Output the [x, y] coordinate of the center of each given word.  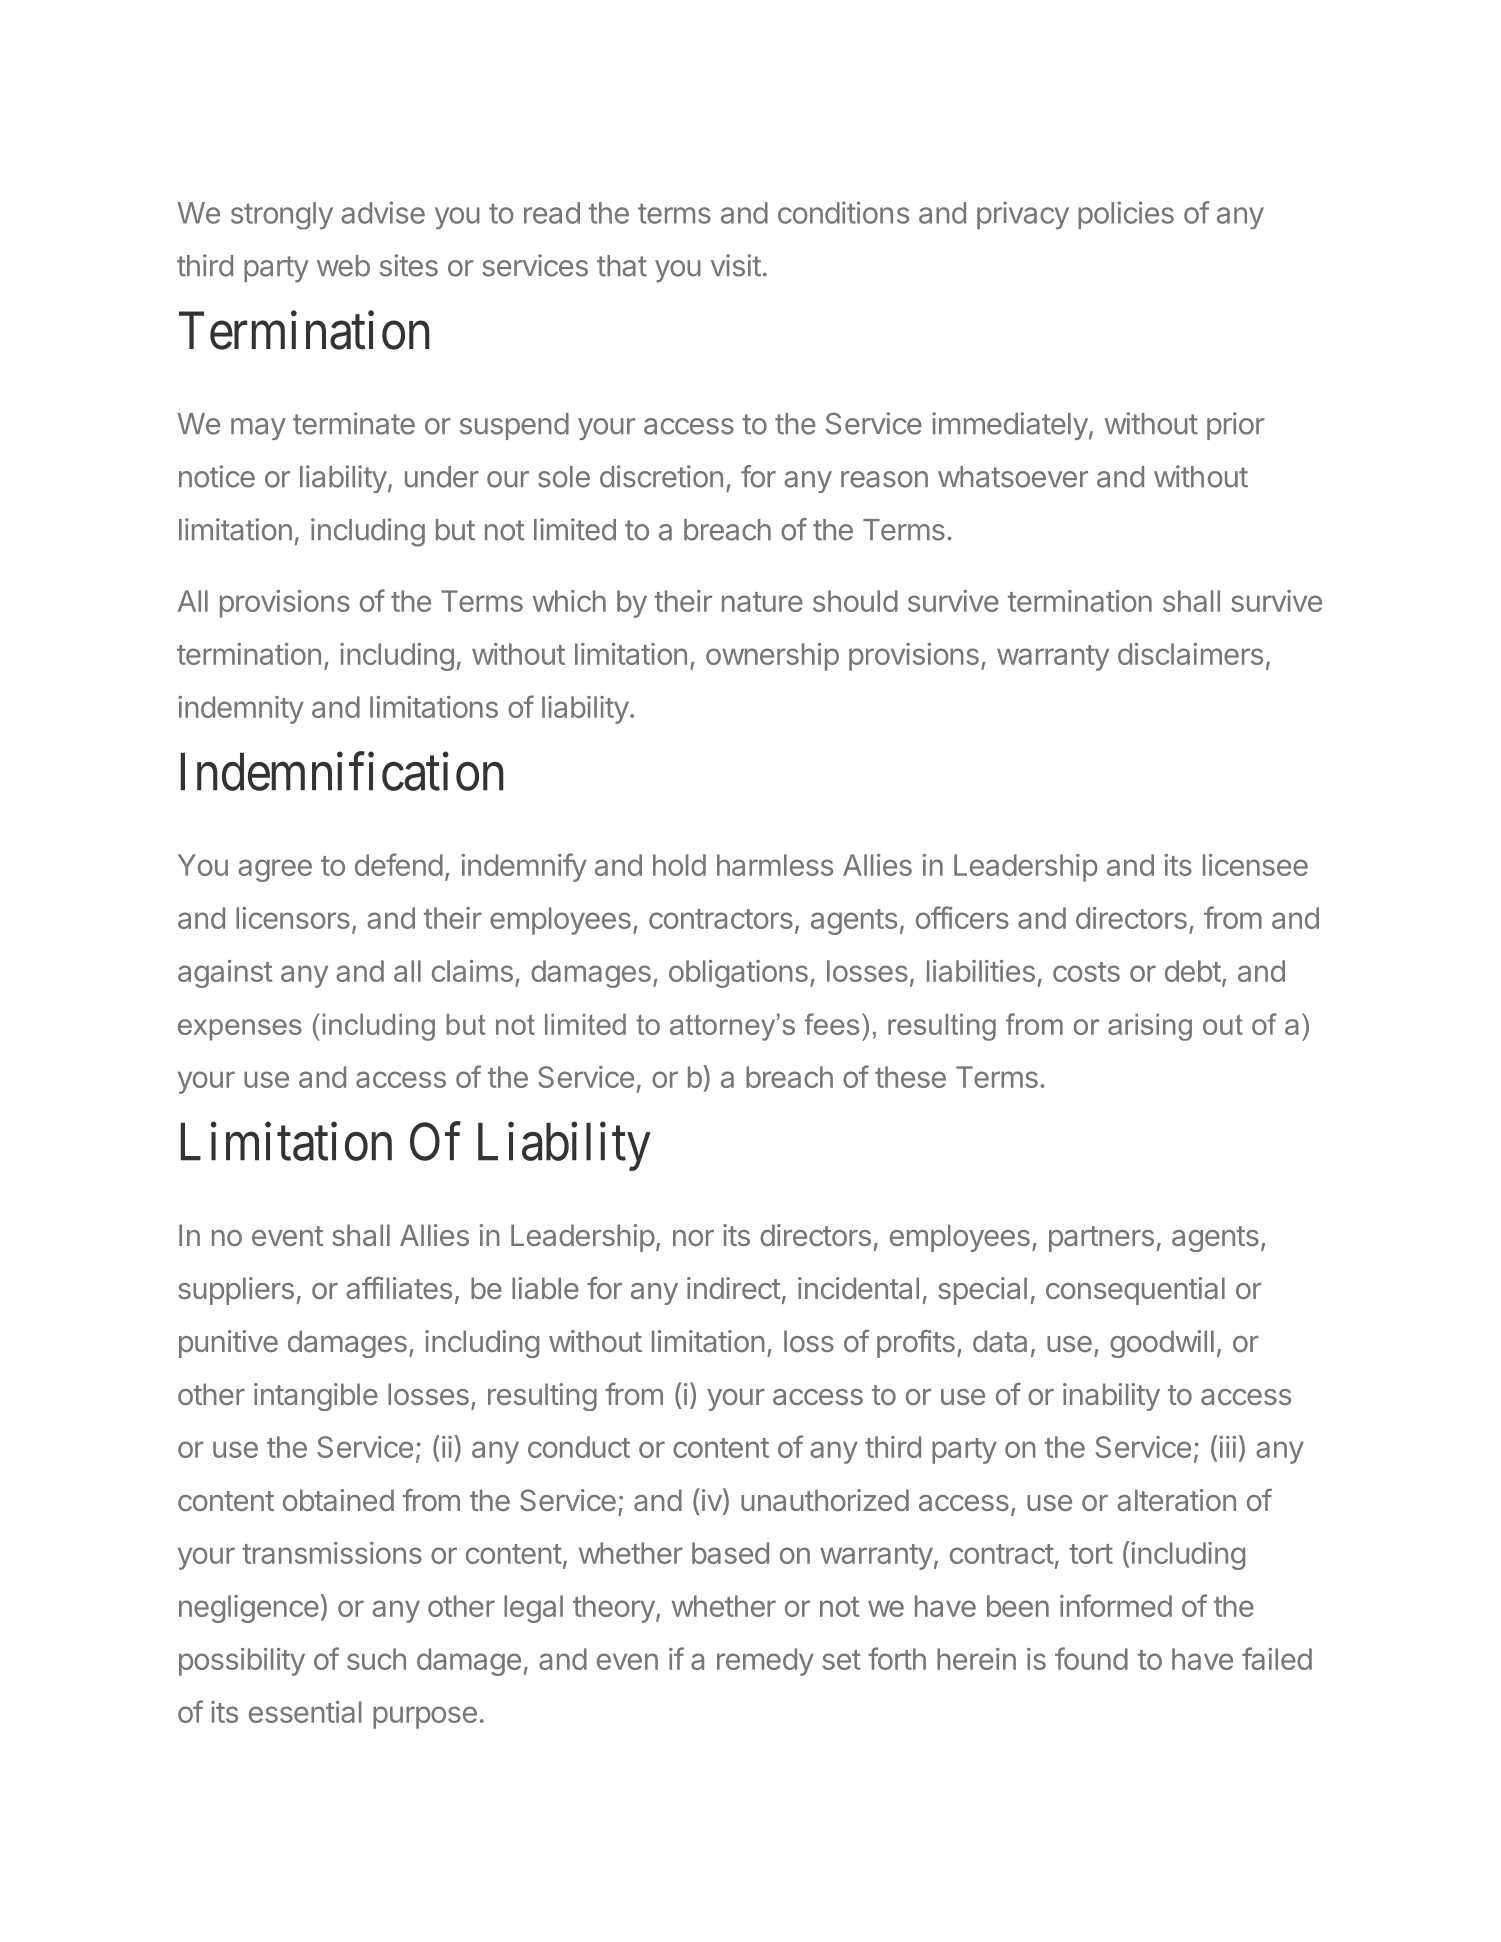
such [376, 1659]
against [225, 974]
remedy [765, 1662]
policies [1126, 215]
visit [736, 265]
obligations [738, 974]
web [343, 266]
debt [1193, 971]
